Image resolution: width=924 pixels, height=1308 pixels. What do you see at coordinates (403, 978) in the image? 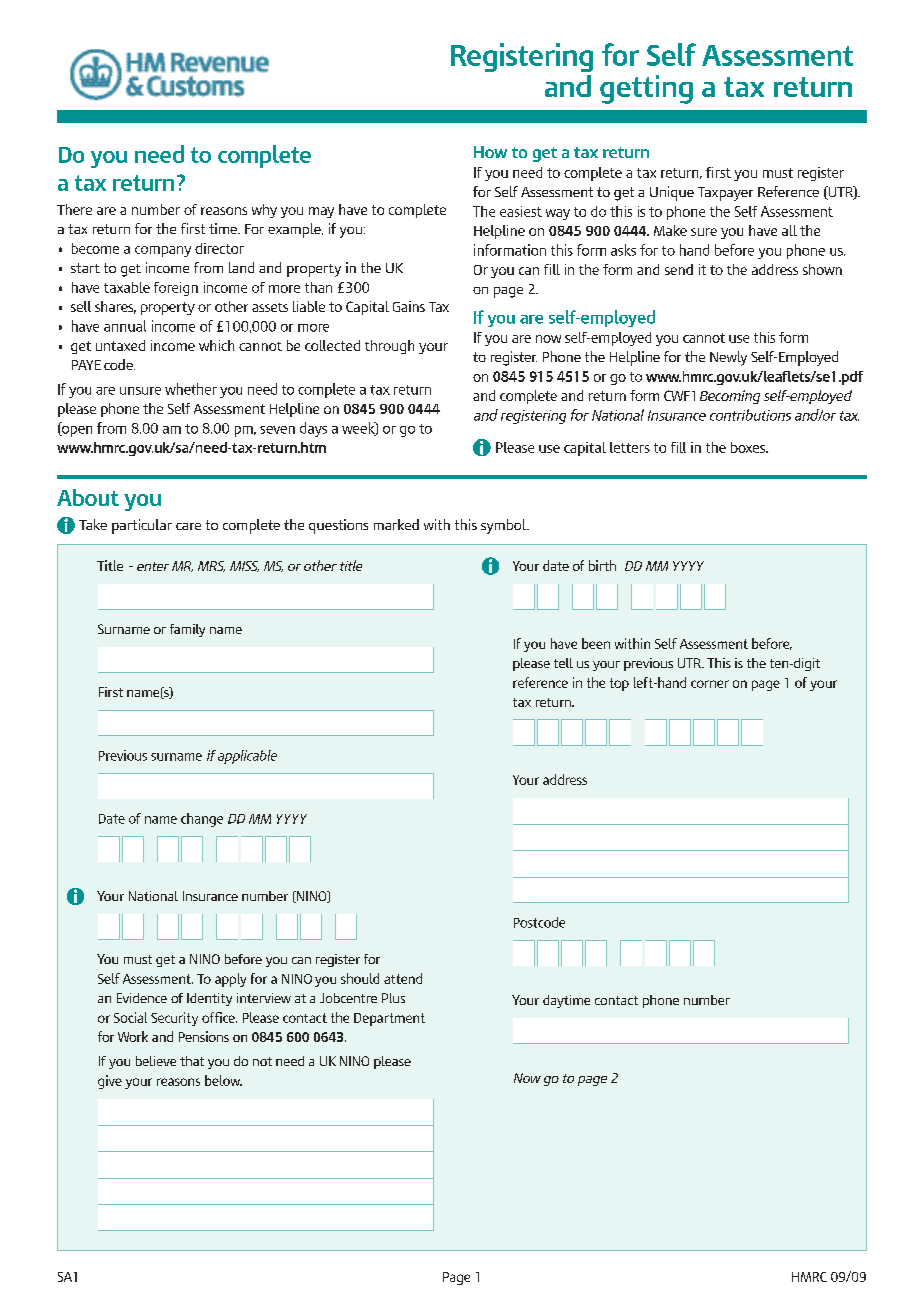
I see `attend` at bounding box center [403, 978].
